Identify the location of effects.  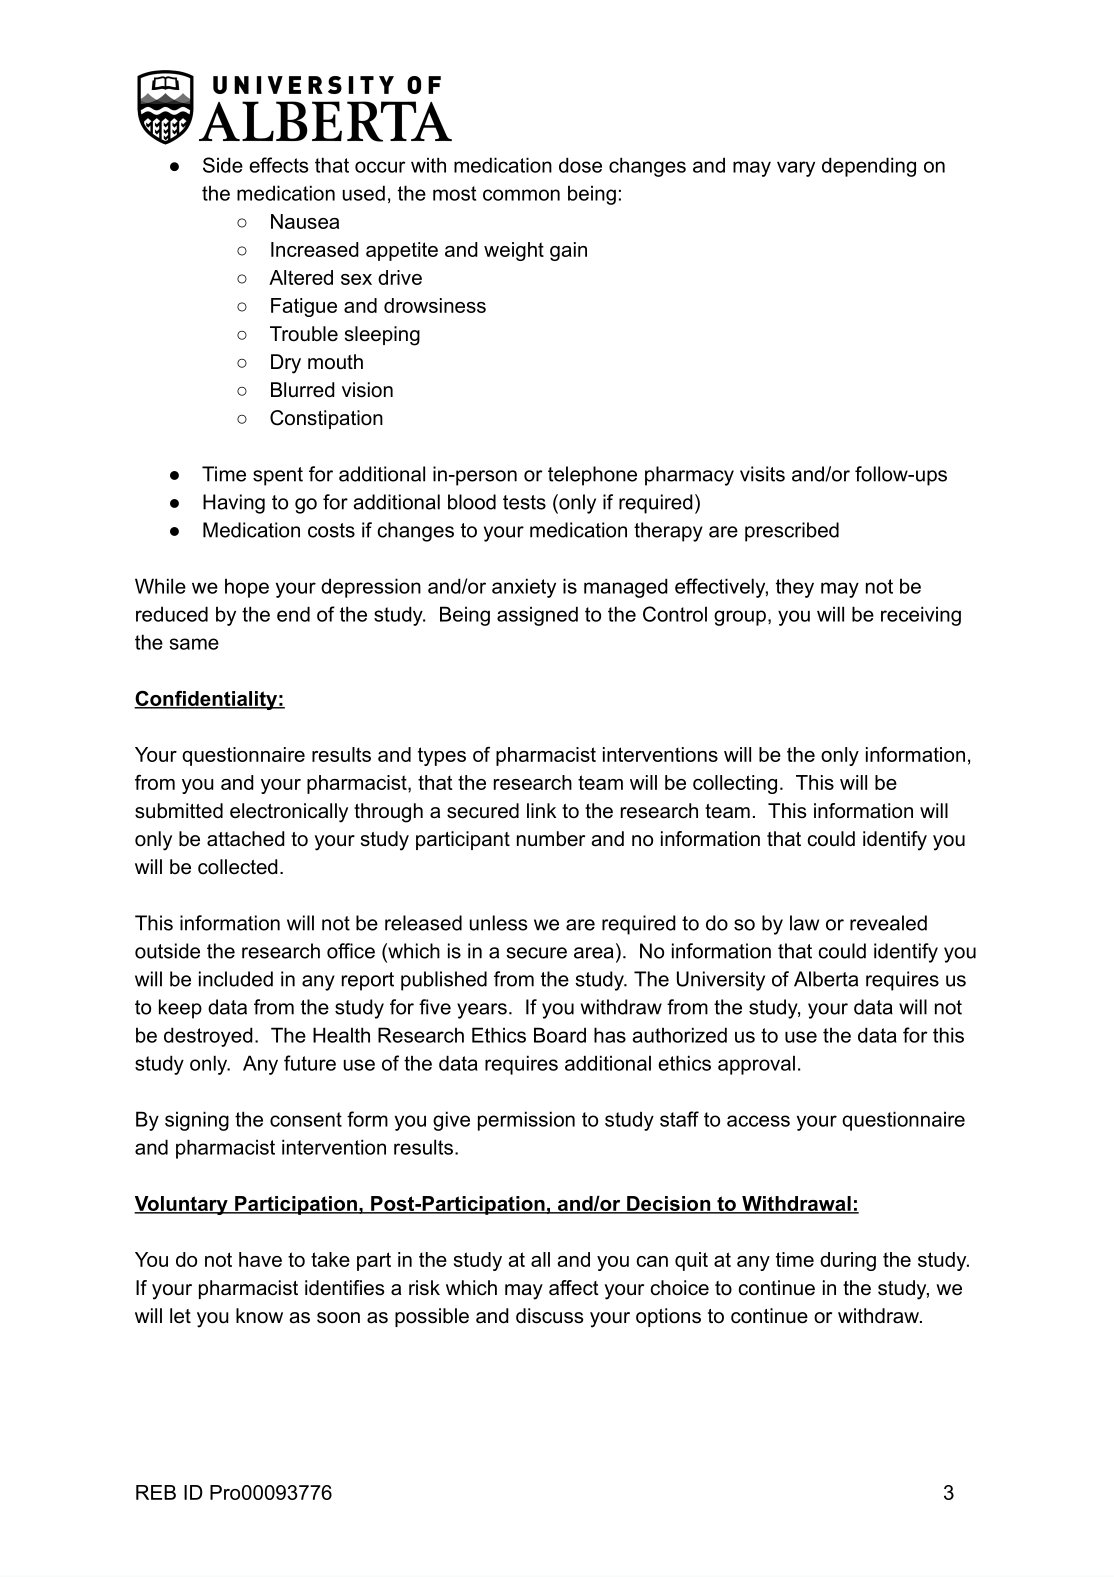
(279, 165).
